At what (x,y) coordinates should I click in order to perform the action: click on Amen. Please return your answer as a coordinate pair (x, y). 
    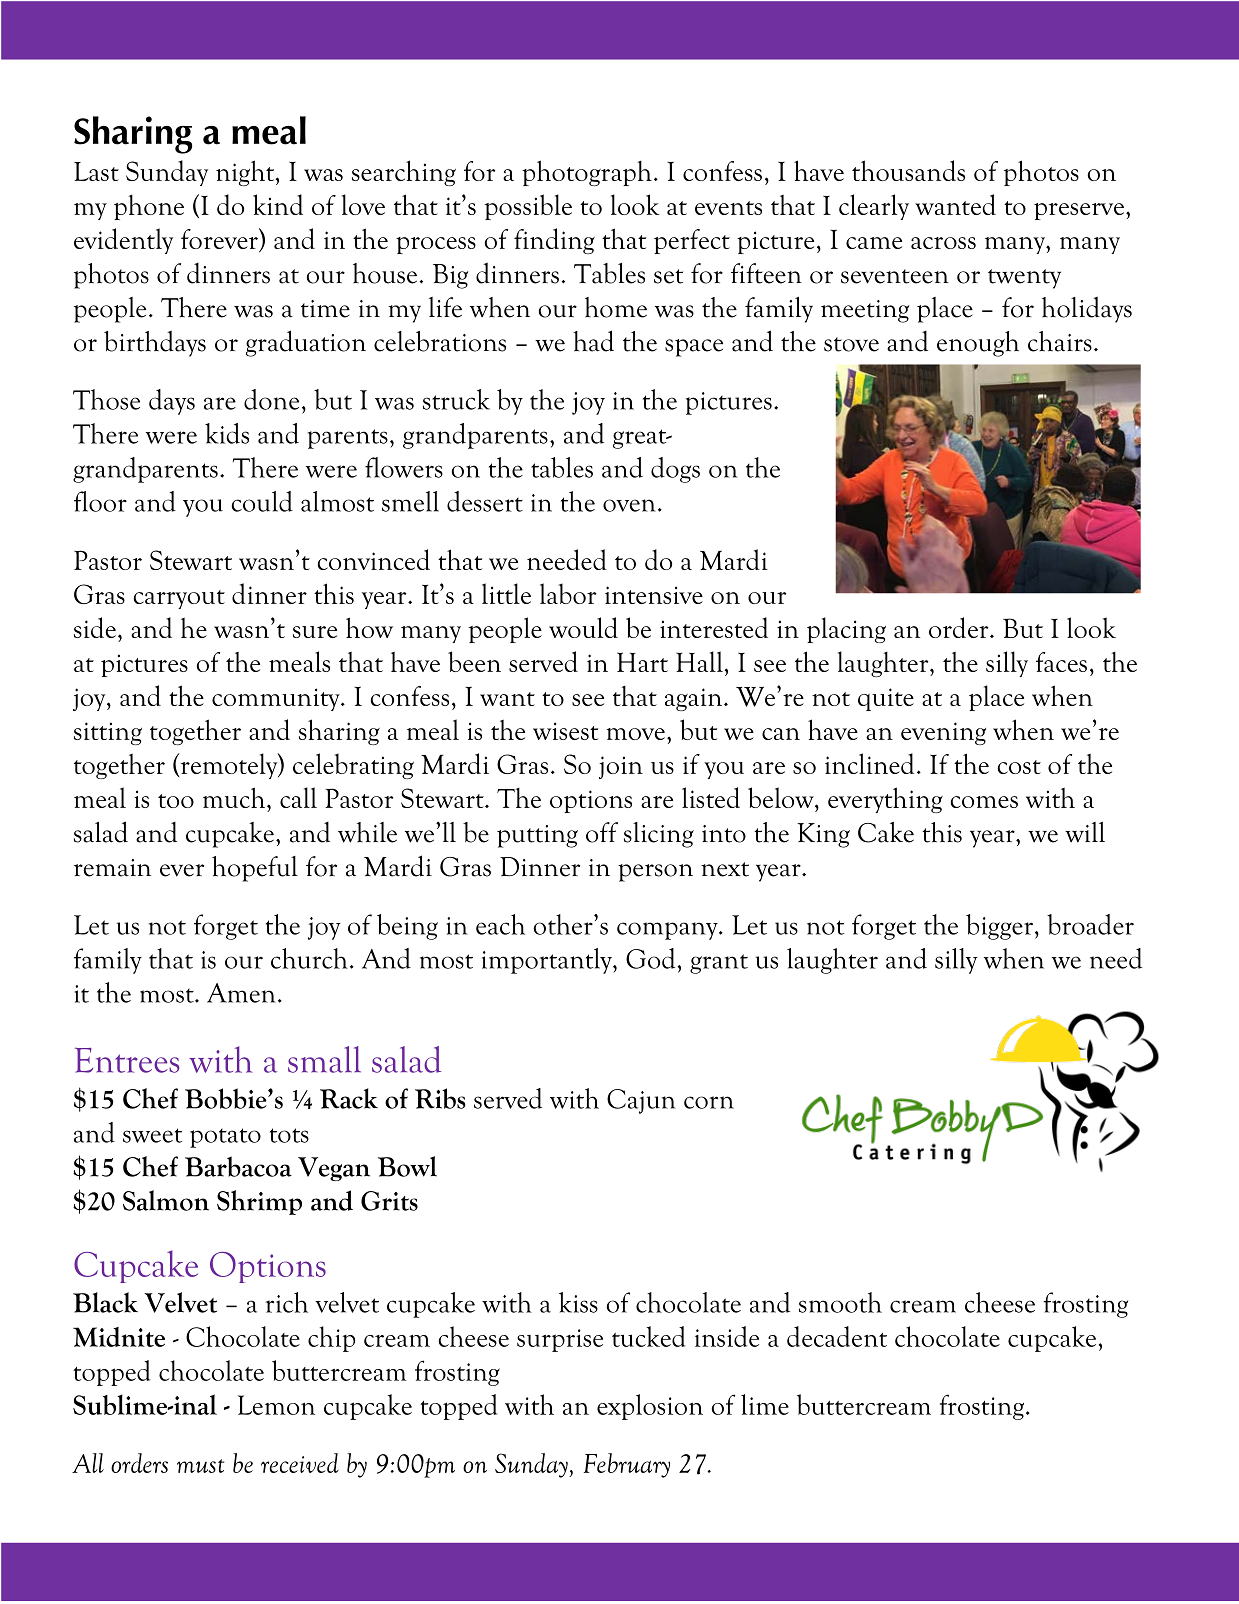
    Looking at the image, I should click on (241, 993).
